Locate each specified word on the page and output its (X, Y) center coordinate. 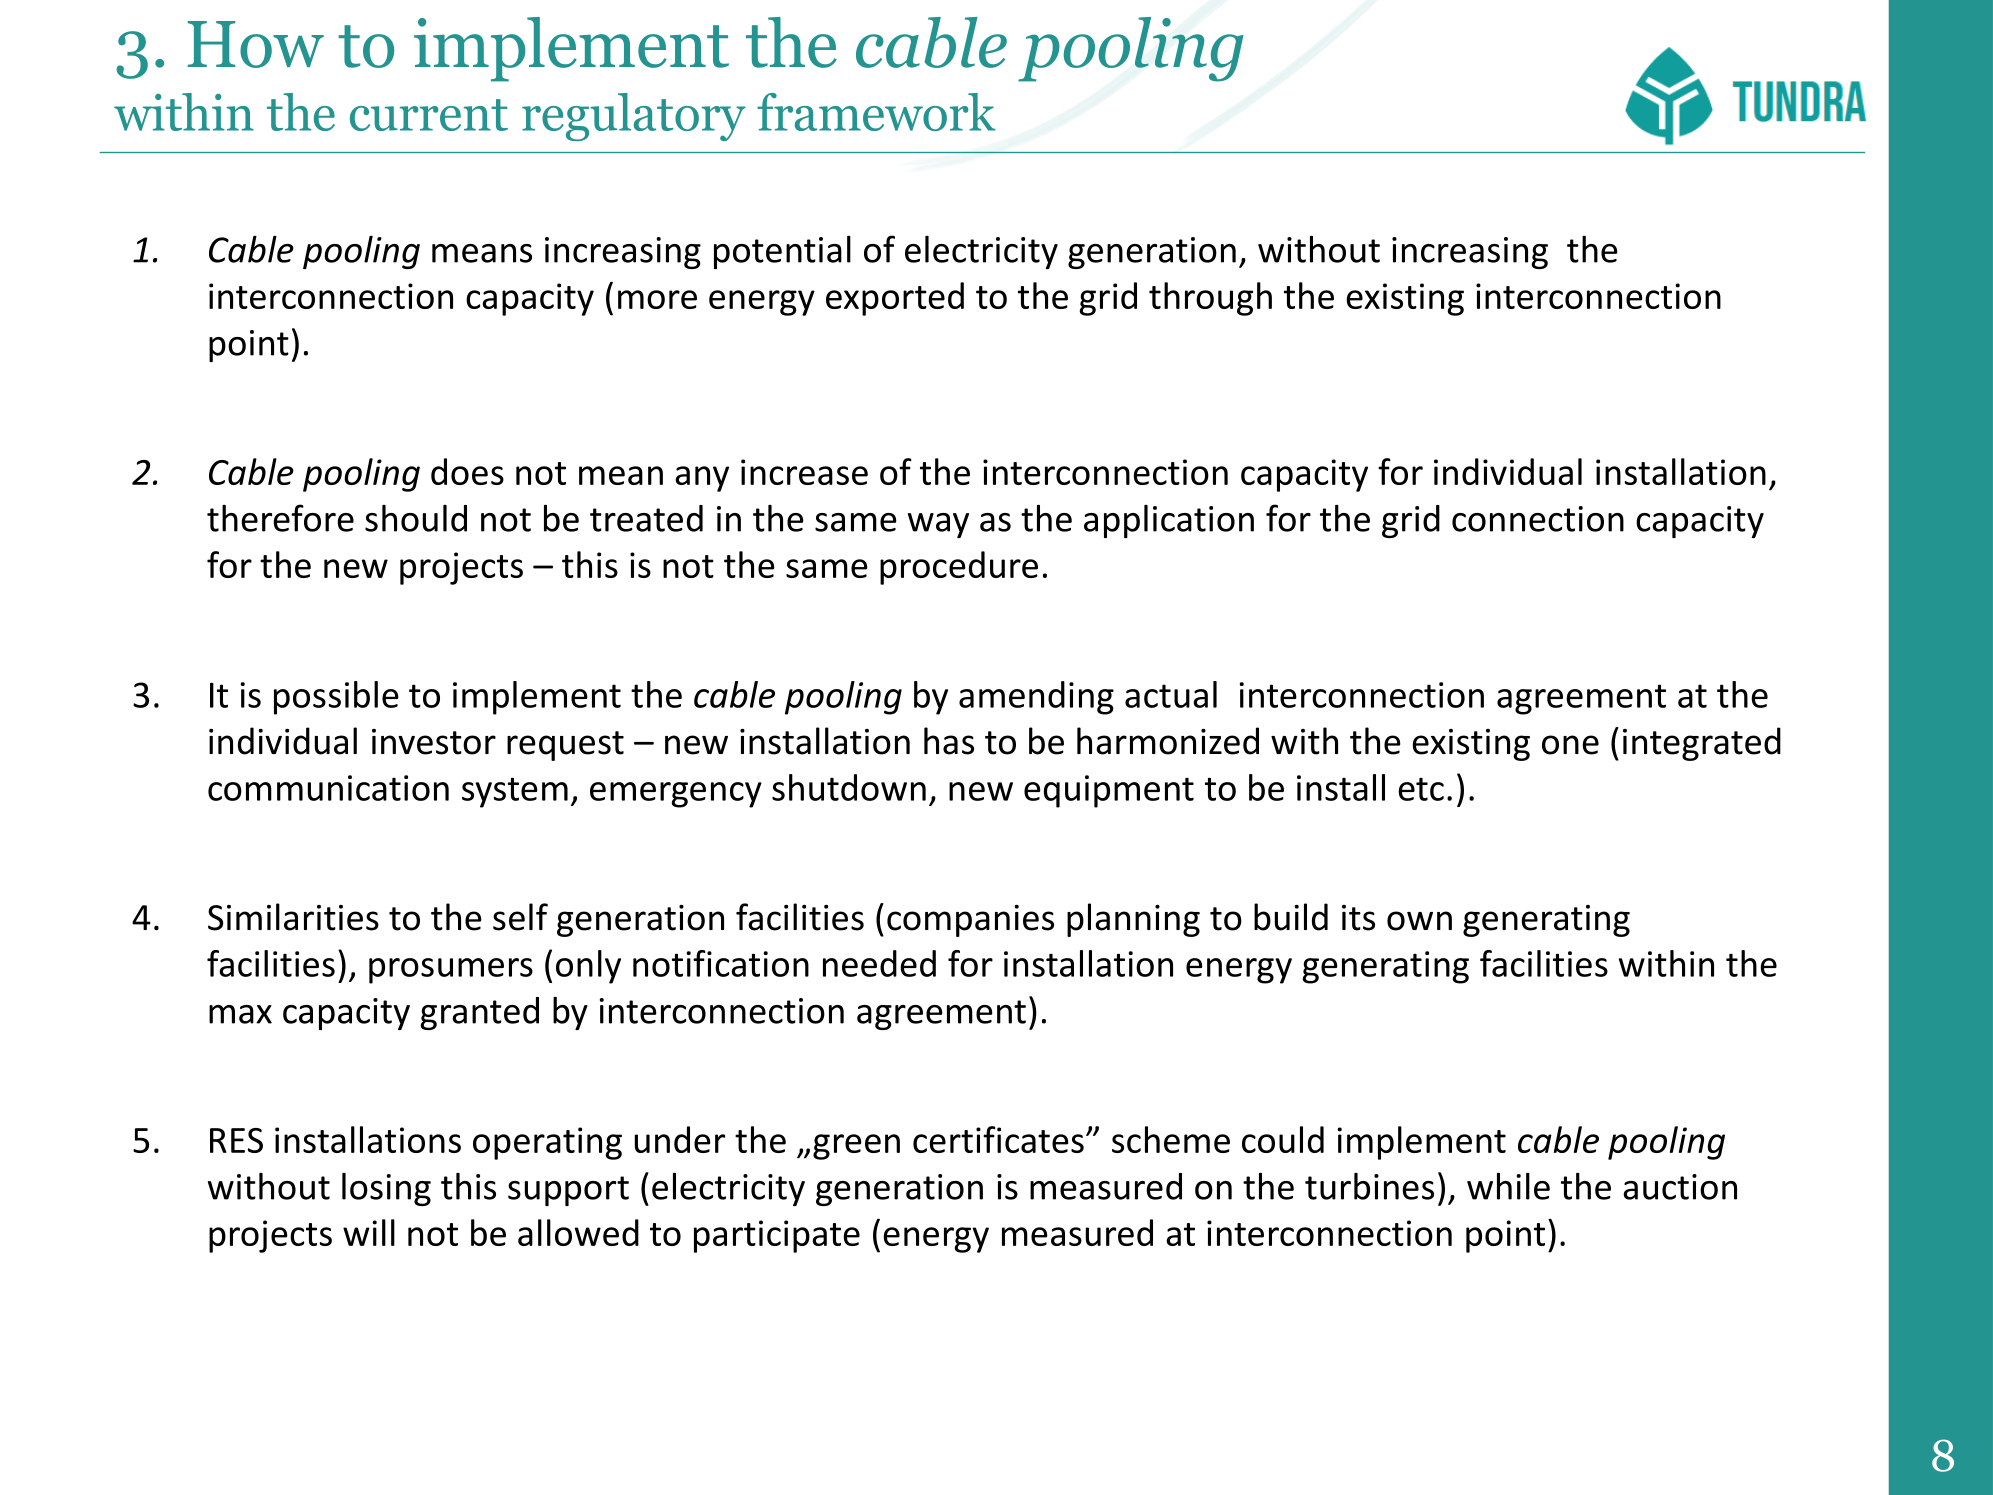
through (1210, 299)
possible (336, 698)
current (429, 115)
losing (386, 1189)
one (1570, 745)
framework (876, 112)
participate (777, 1236)
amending (1036, 698)
